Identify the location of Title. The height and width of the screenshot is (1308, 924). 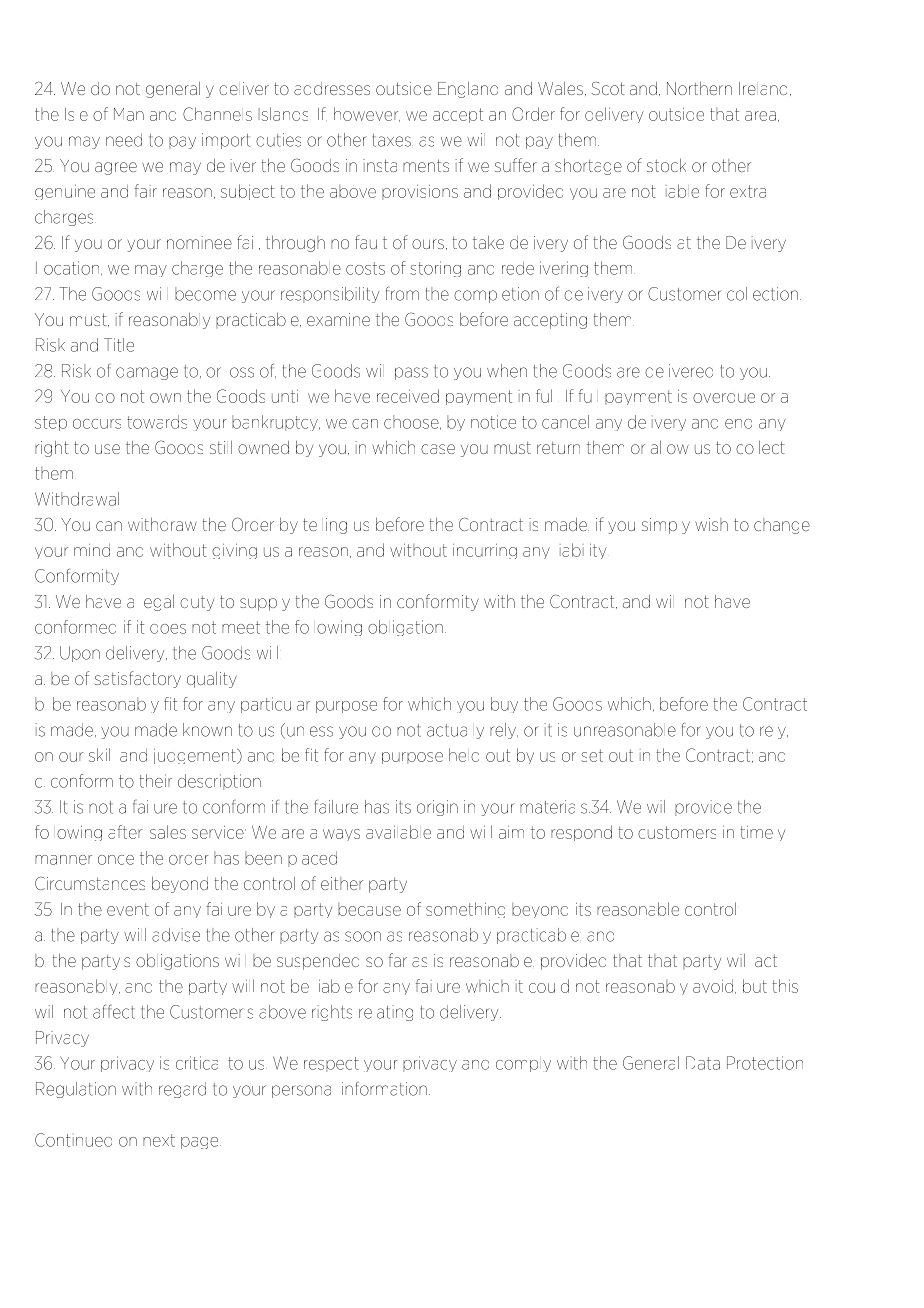
(119, 345).
